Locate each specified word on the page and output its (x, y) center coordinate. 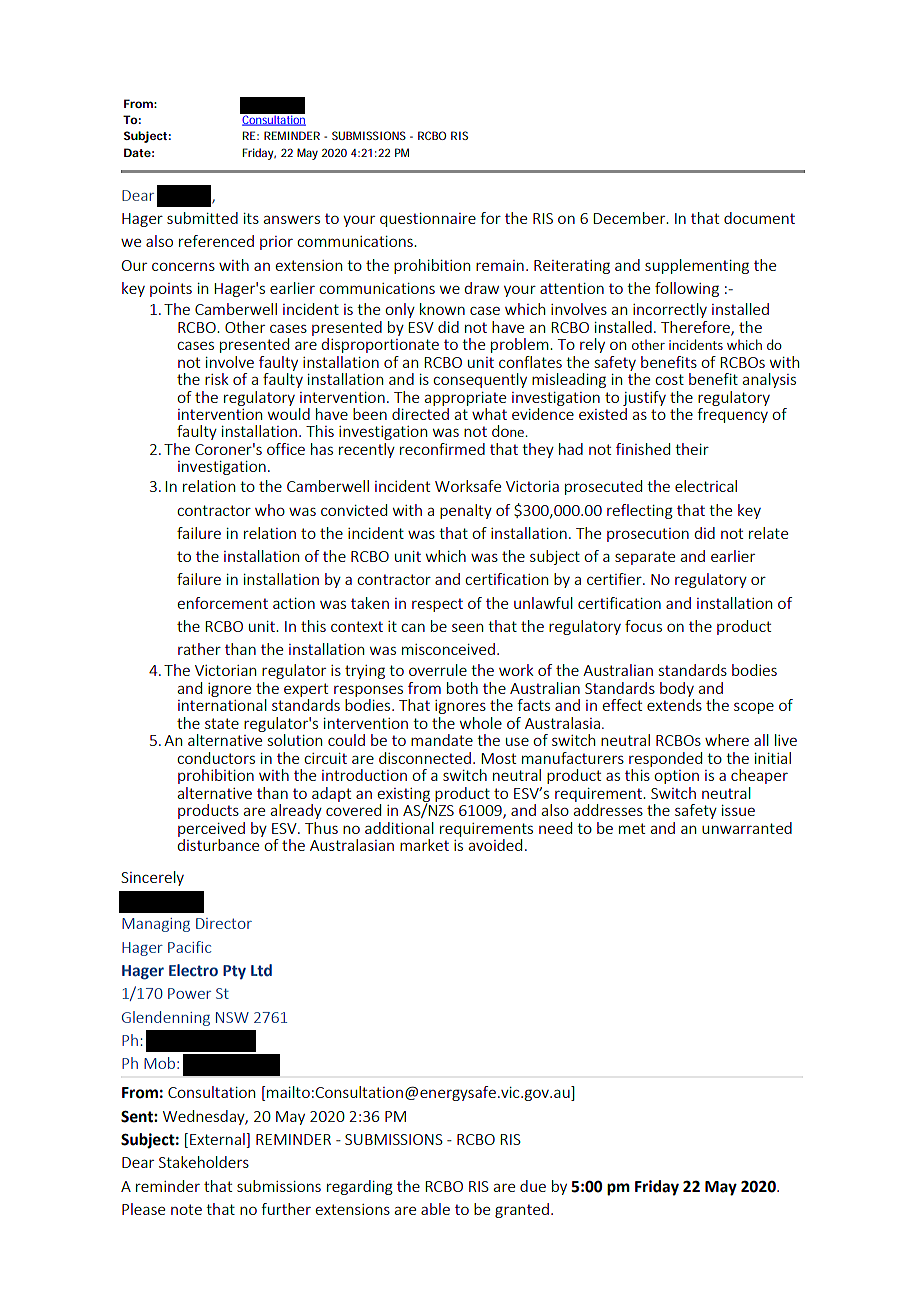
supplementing (697, 266)
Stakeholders (204, 1162)
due (533, 1186)
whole (481, 723)
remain (500, 265)
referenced (216, 241)
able (435, 1209)
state (222, 723)
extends (674, 705)
